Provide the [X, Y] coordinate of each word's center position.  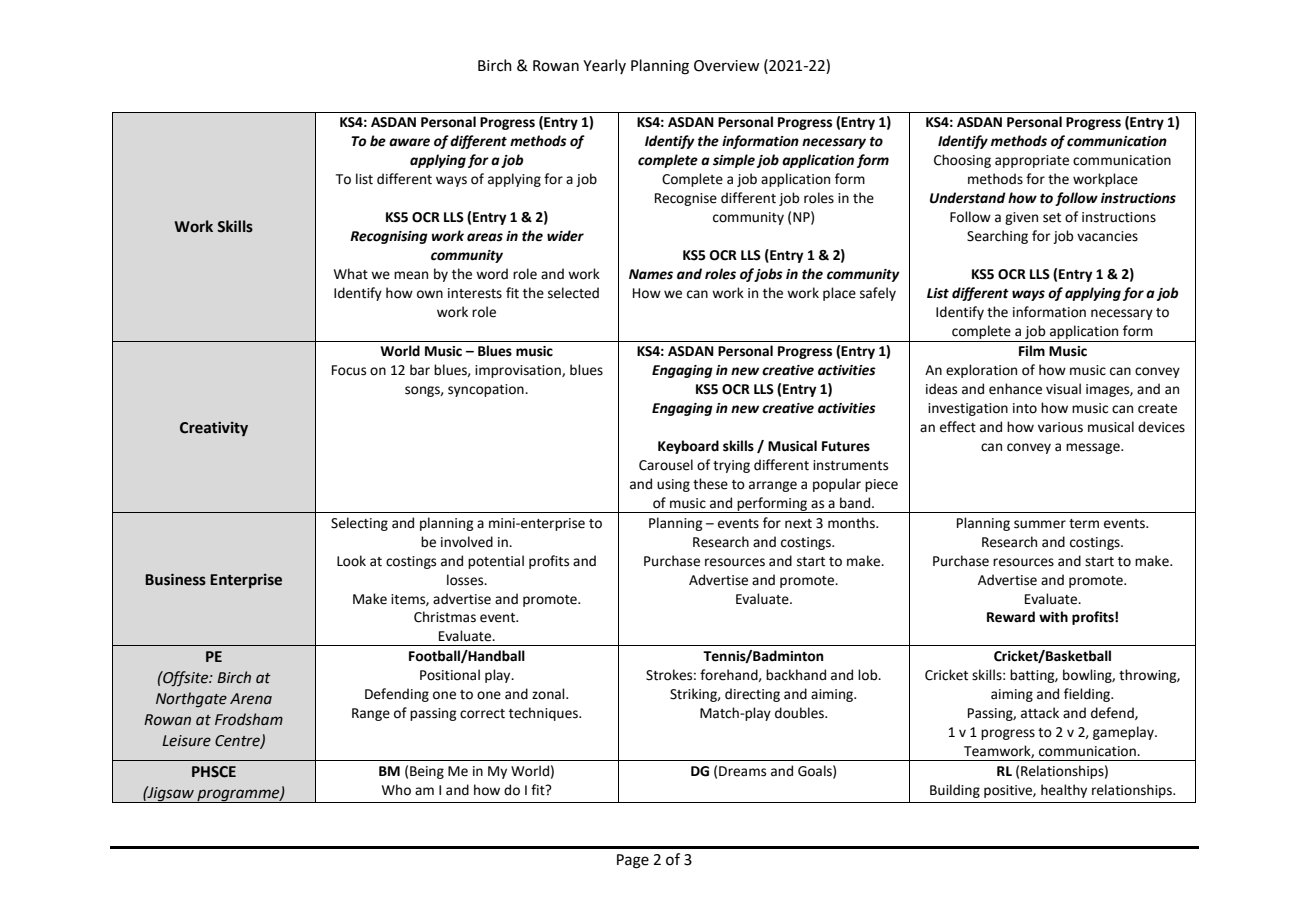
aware [409, 142]
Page [633, 861]
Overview [727, 66]
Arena [251, 699]
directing [752, 695]
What [351, 274]
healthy [1064, 791]
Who [396, 790]
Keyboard [688, 447]
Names [651, 274]
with [1053, 617]
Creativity [214, 428]
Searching [997, 237]
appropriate [1032, 161]
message [1094, 448]
